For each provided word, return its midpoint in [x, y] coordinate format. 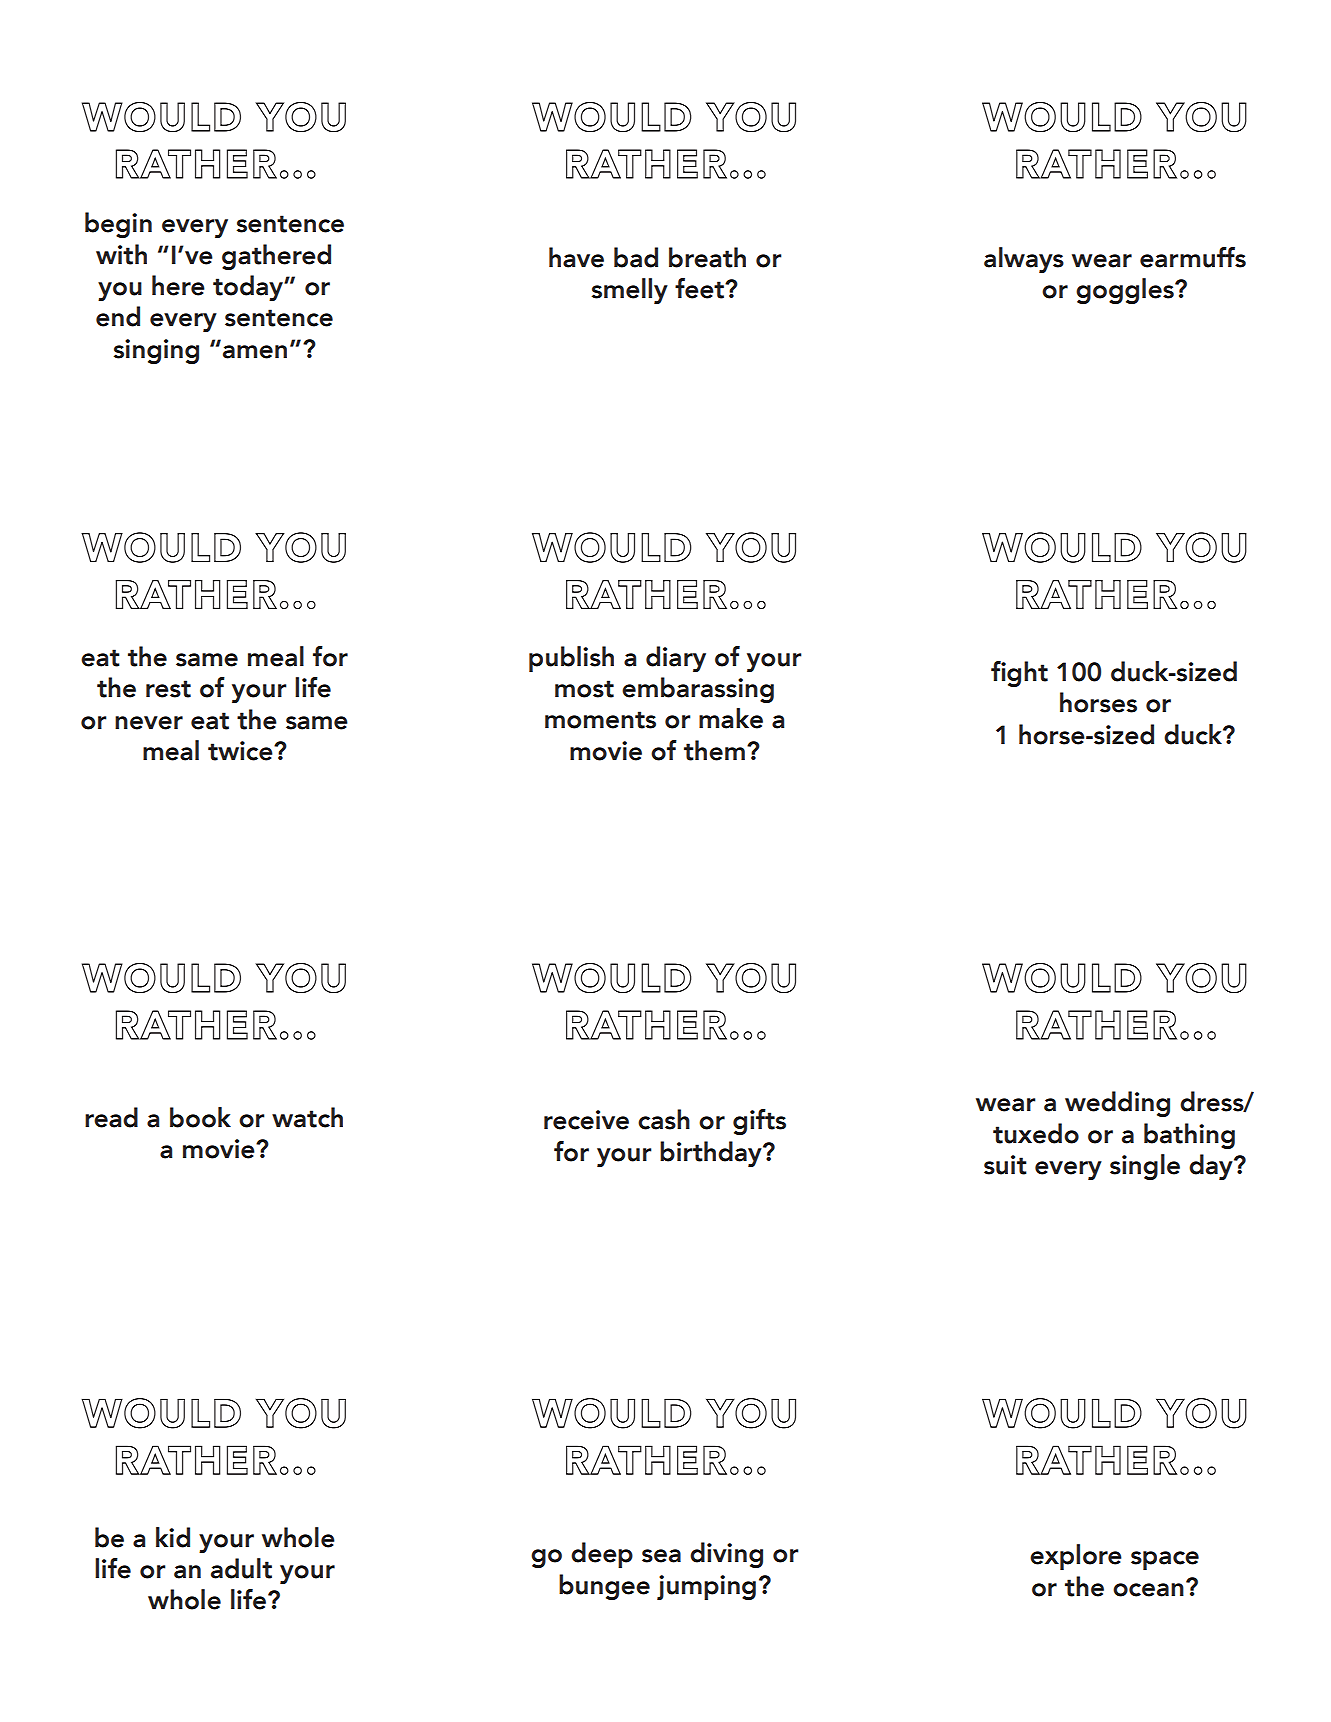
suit [1005, 1165]
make [731, 718]
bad [636, 257]
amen [255, 352]
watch [307, 1117]
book [200, 1117]
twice [241, 751]
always [1024, 260]
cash [664, 1119]
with [121, 254]
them [714, 750]
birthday [712, 1154]
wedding [1117, 1104]
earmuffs [1193, 257]
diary [676, 659]
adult [241, 1568]
